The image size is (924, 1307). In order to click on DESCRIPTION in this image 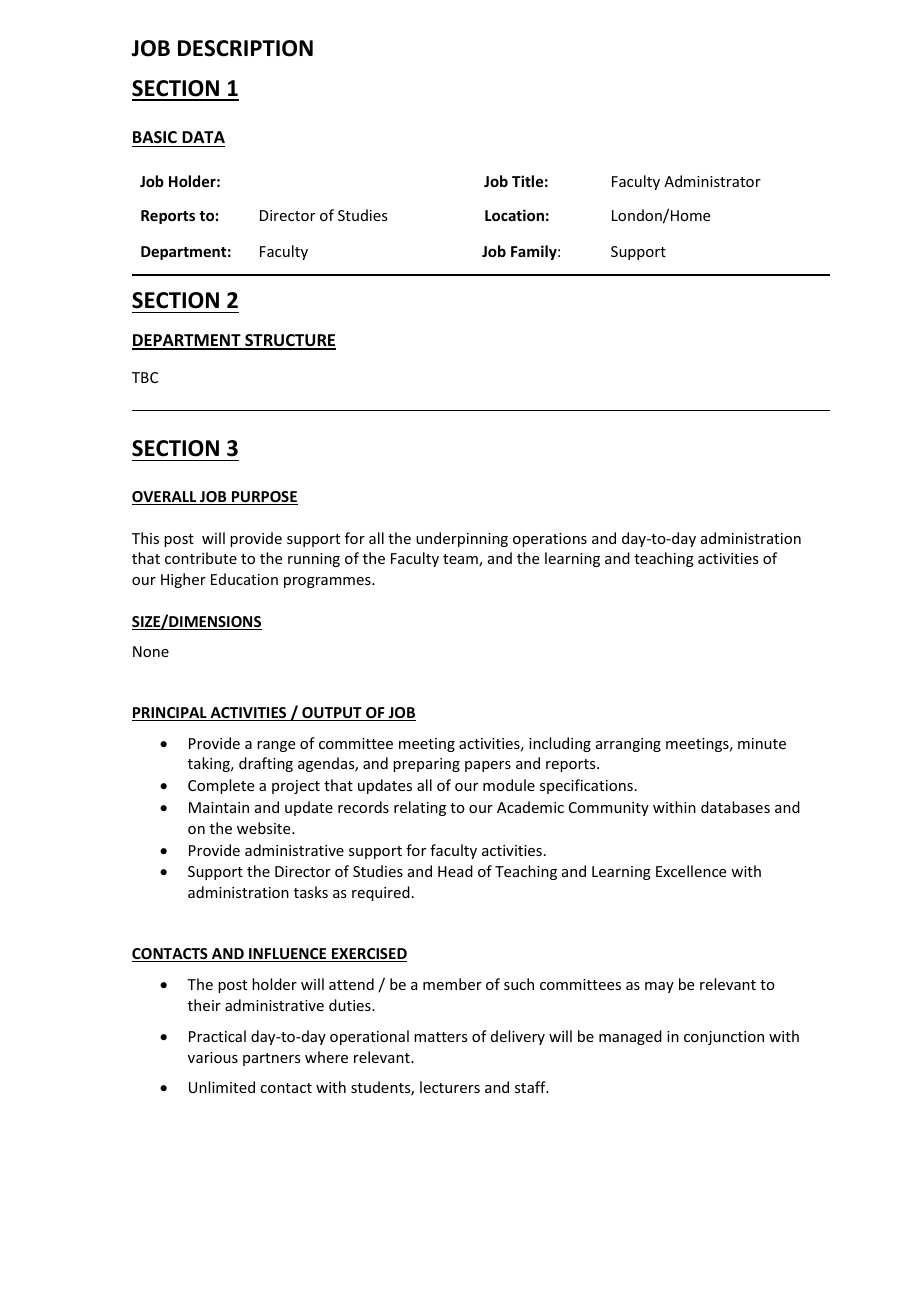, I will do `click(245, 48)`.
